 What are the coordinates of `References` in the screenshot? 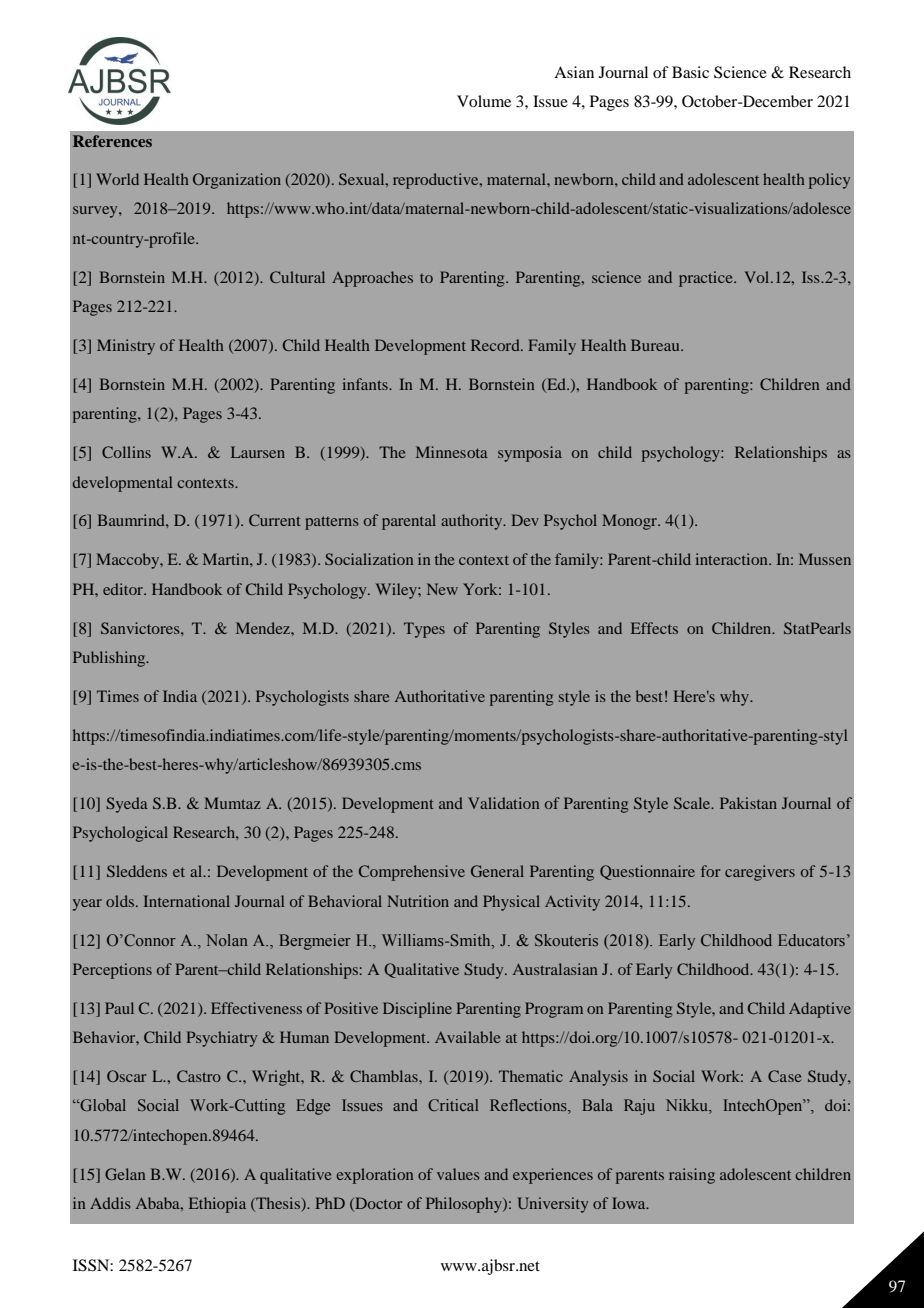 It's located at (112, 141).
